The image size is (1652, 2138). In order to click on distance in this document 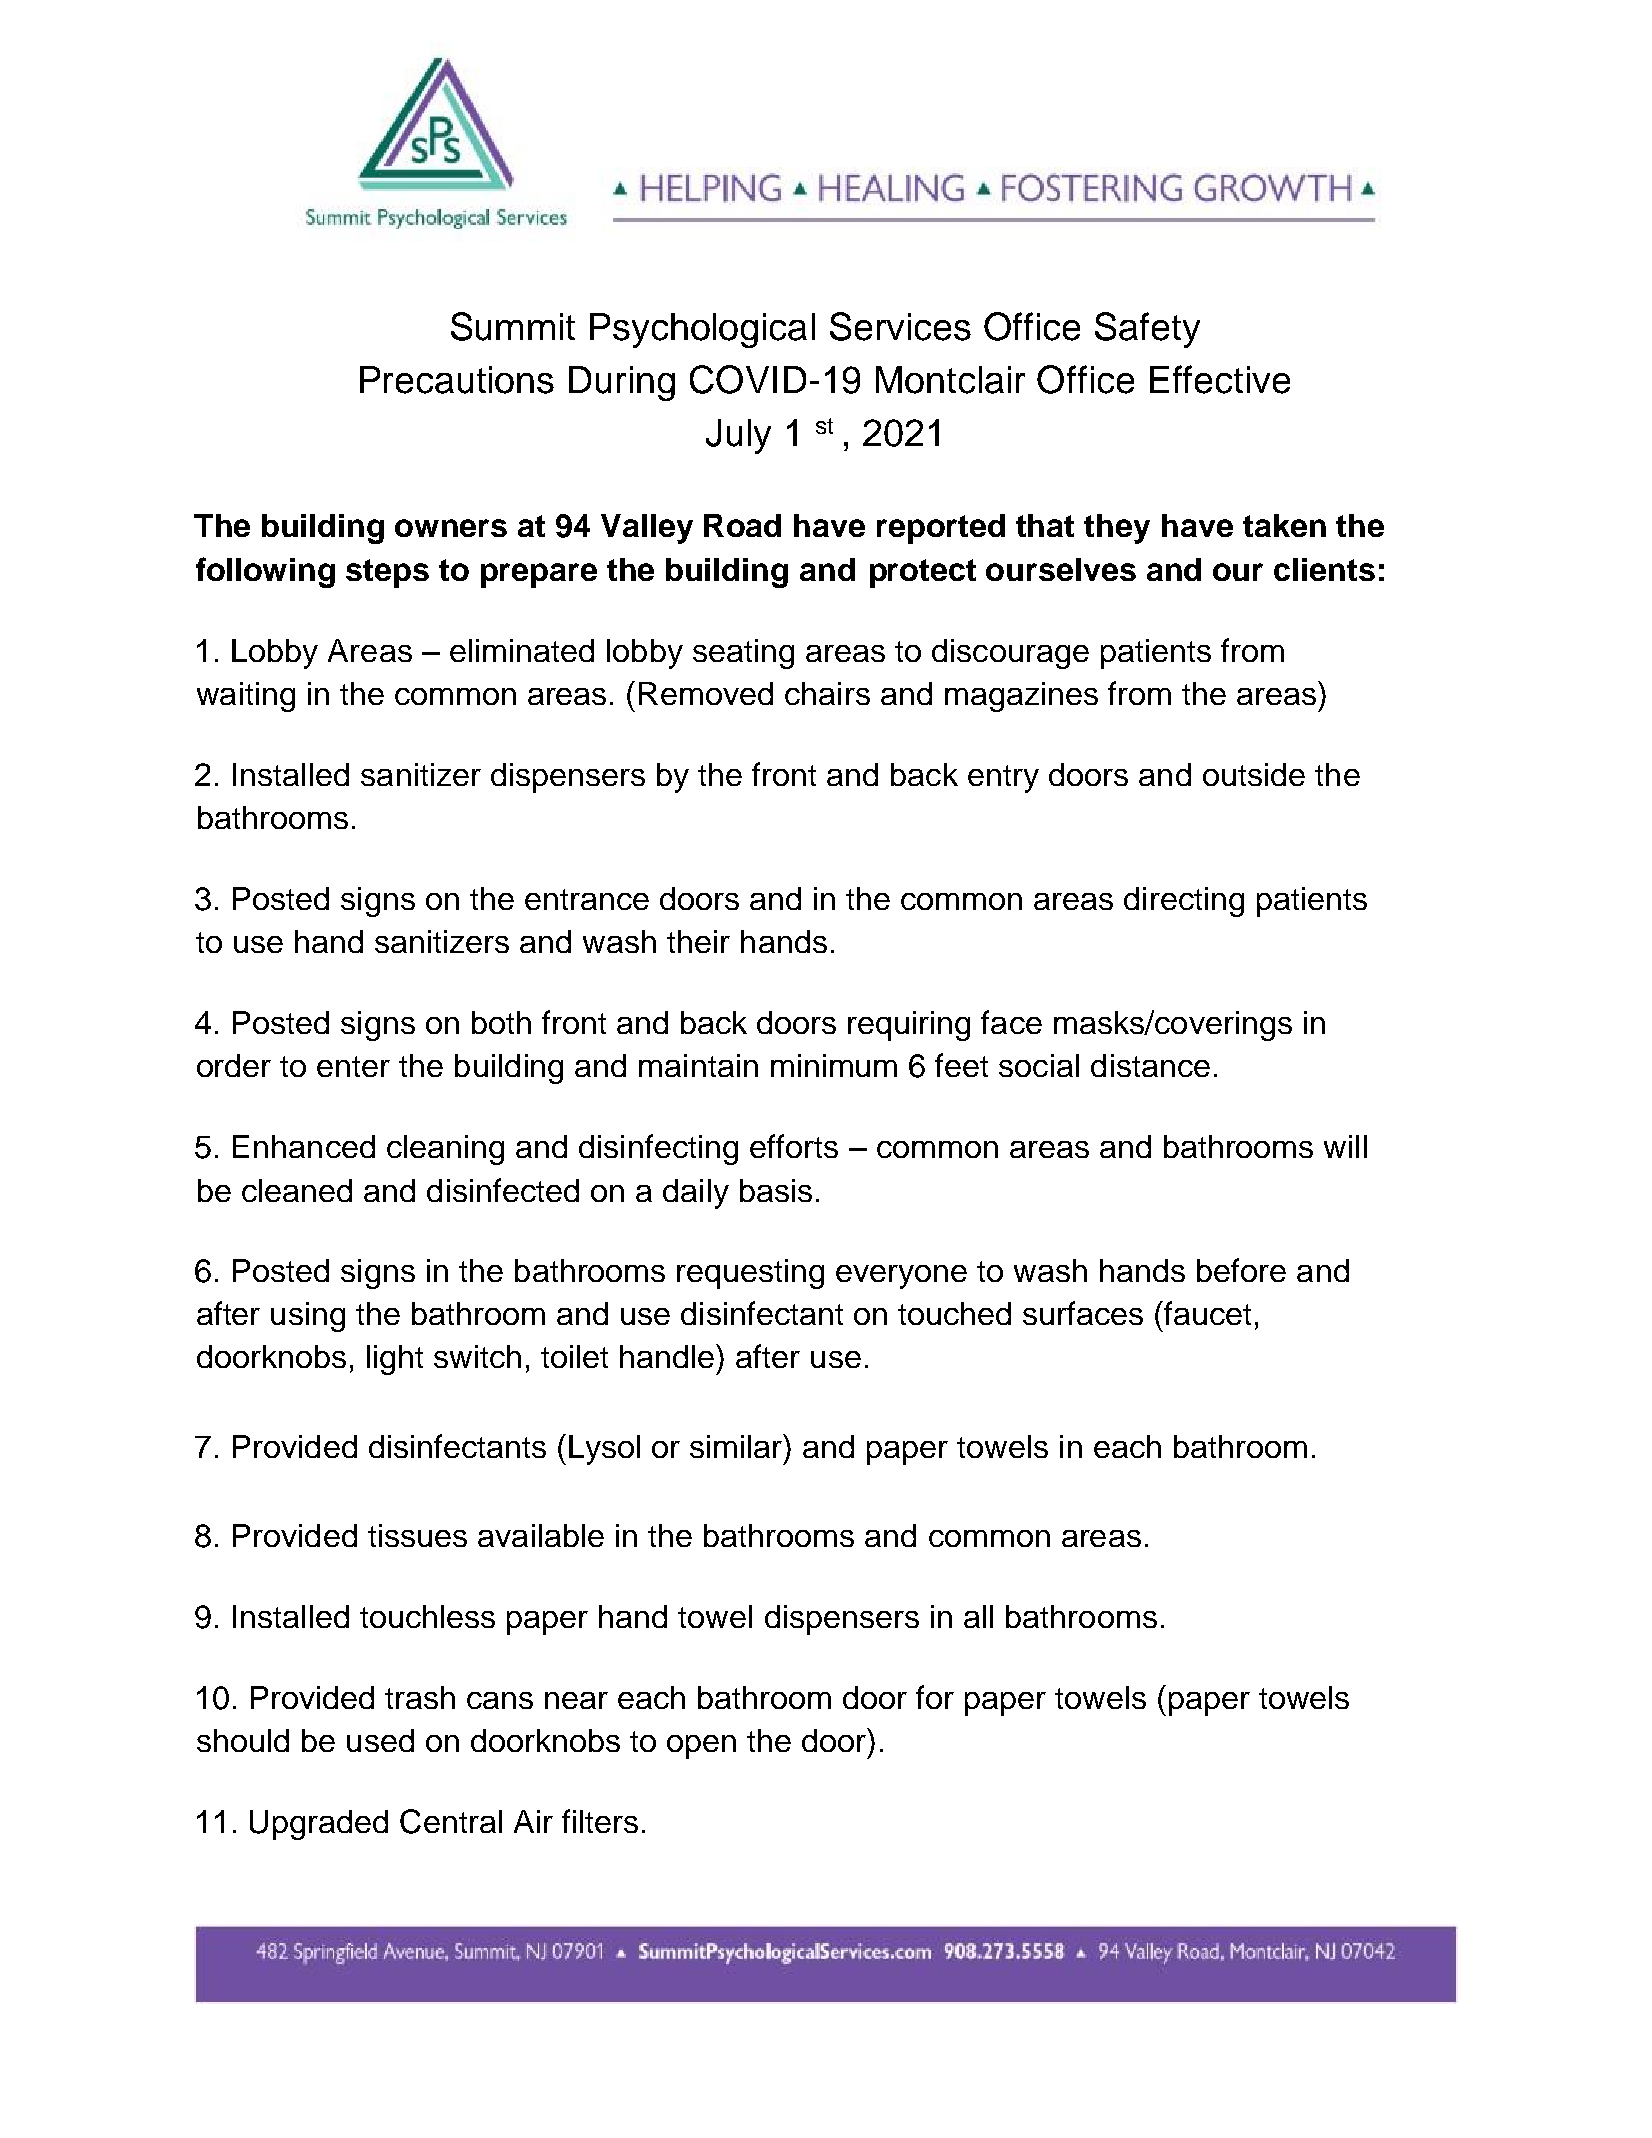, I will do `click(1150, 1065)`.
